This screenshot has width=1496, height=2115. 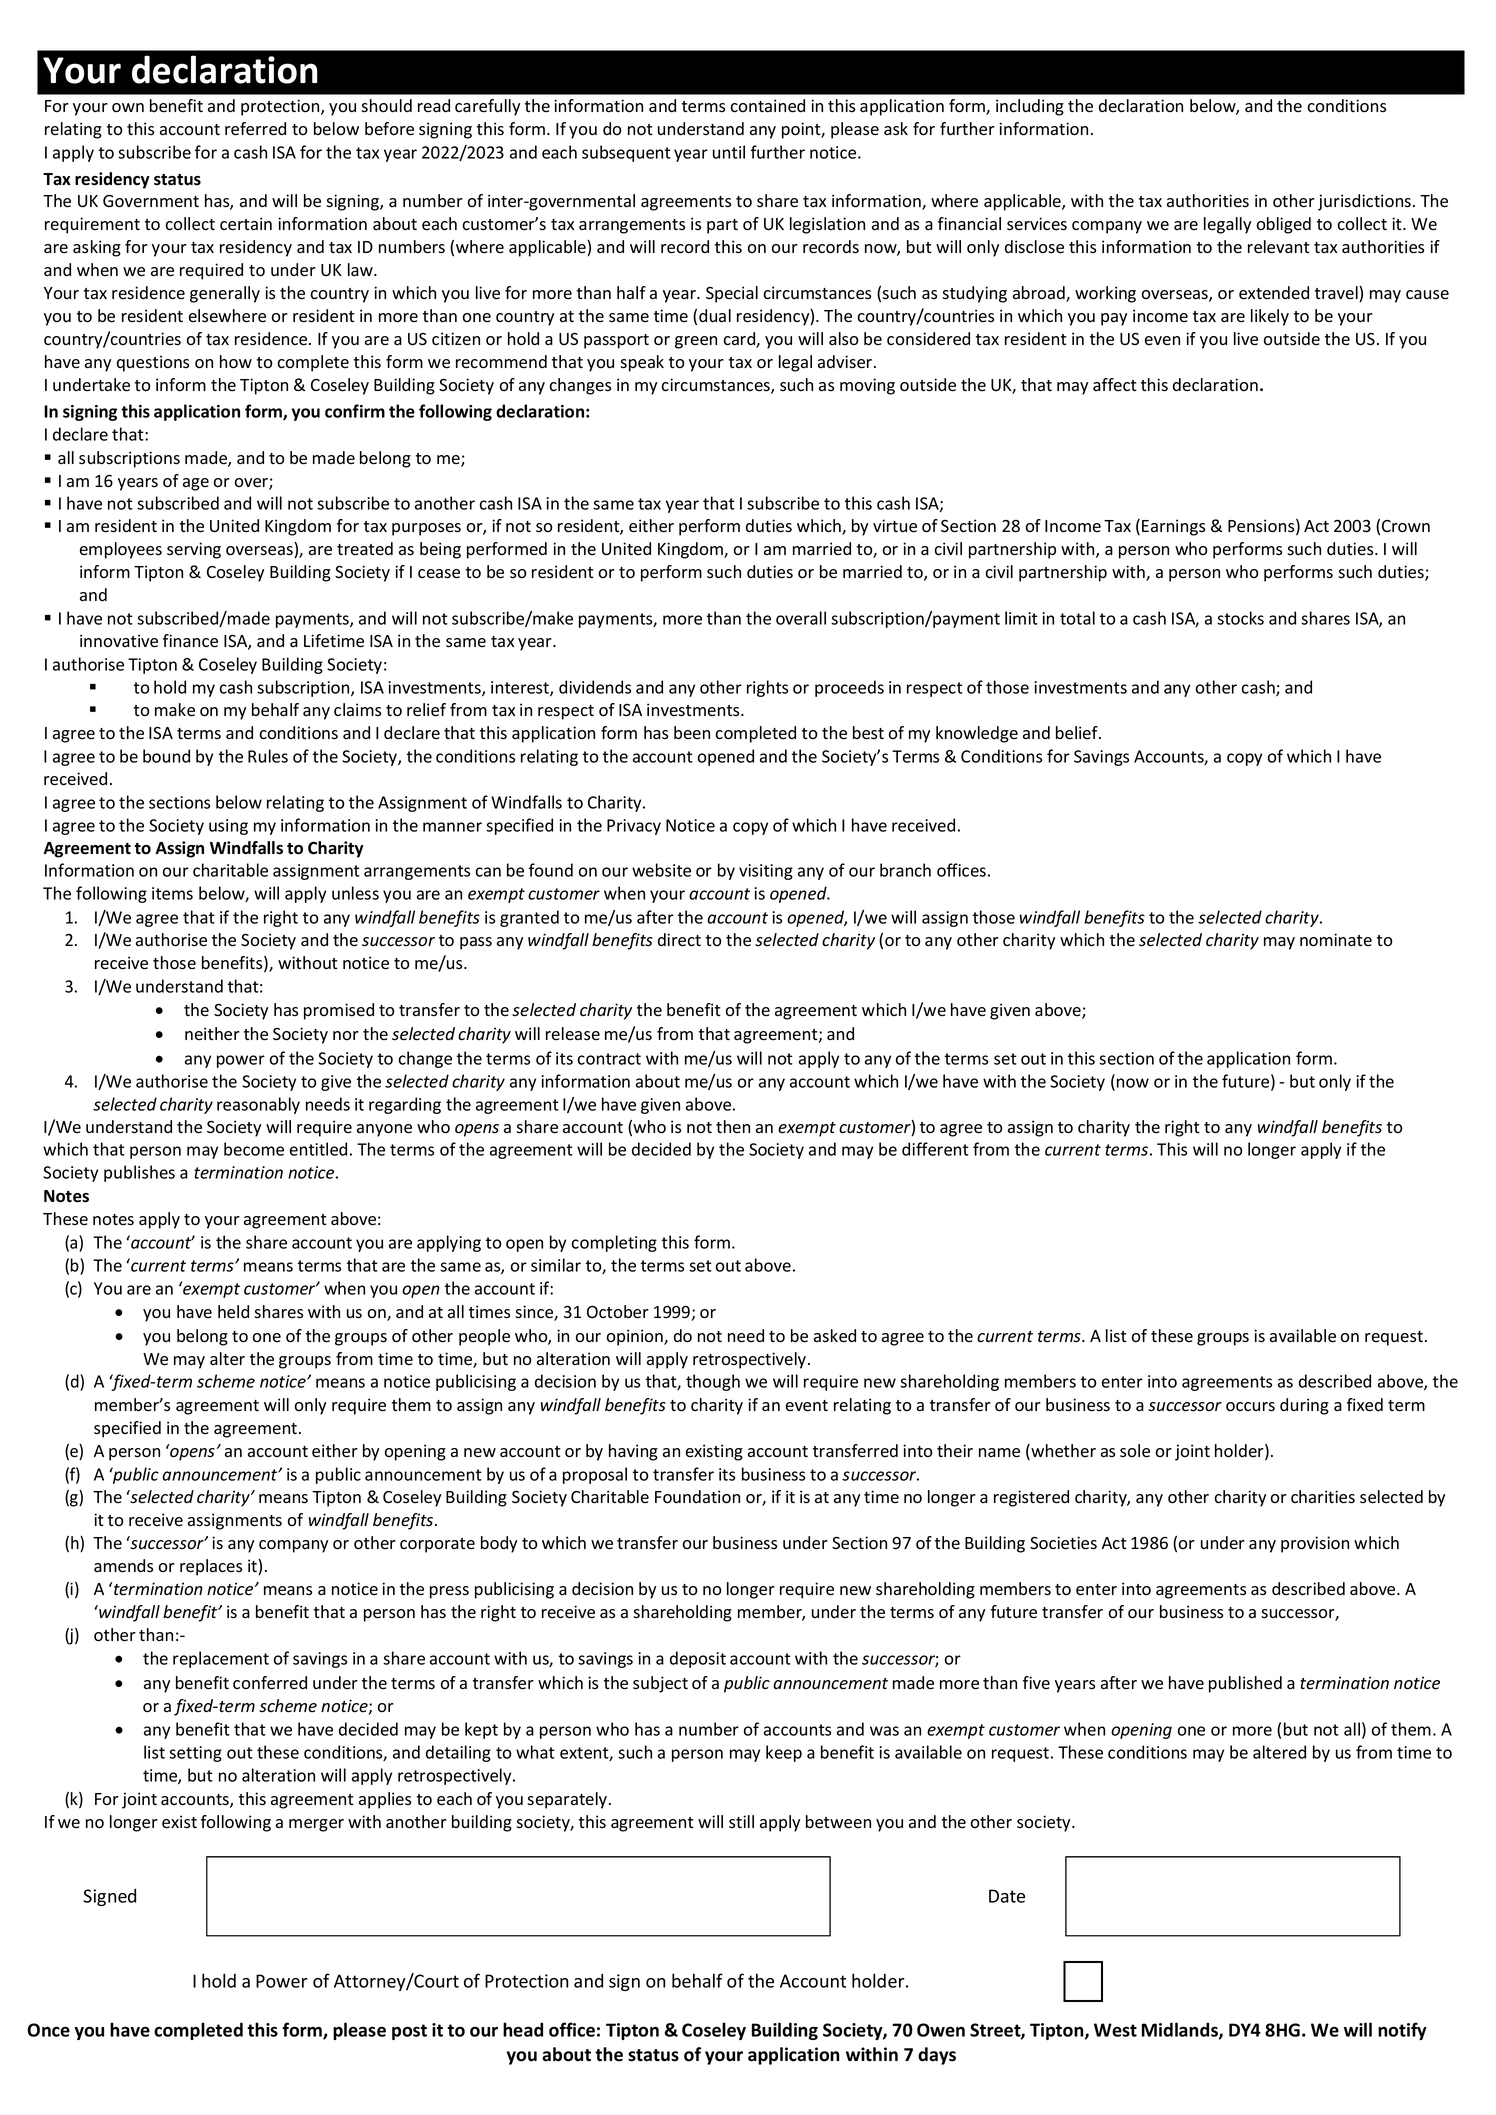 I want to click on provision, so click(x=1315, y=1544).
